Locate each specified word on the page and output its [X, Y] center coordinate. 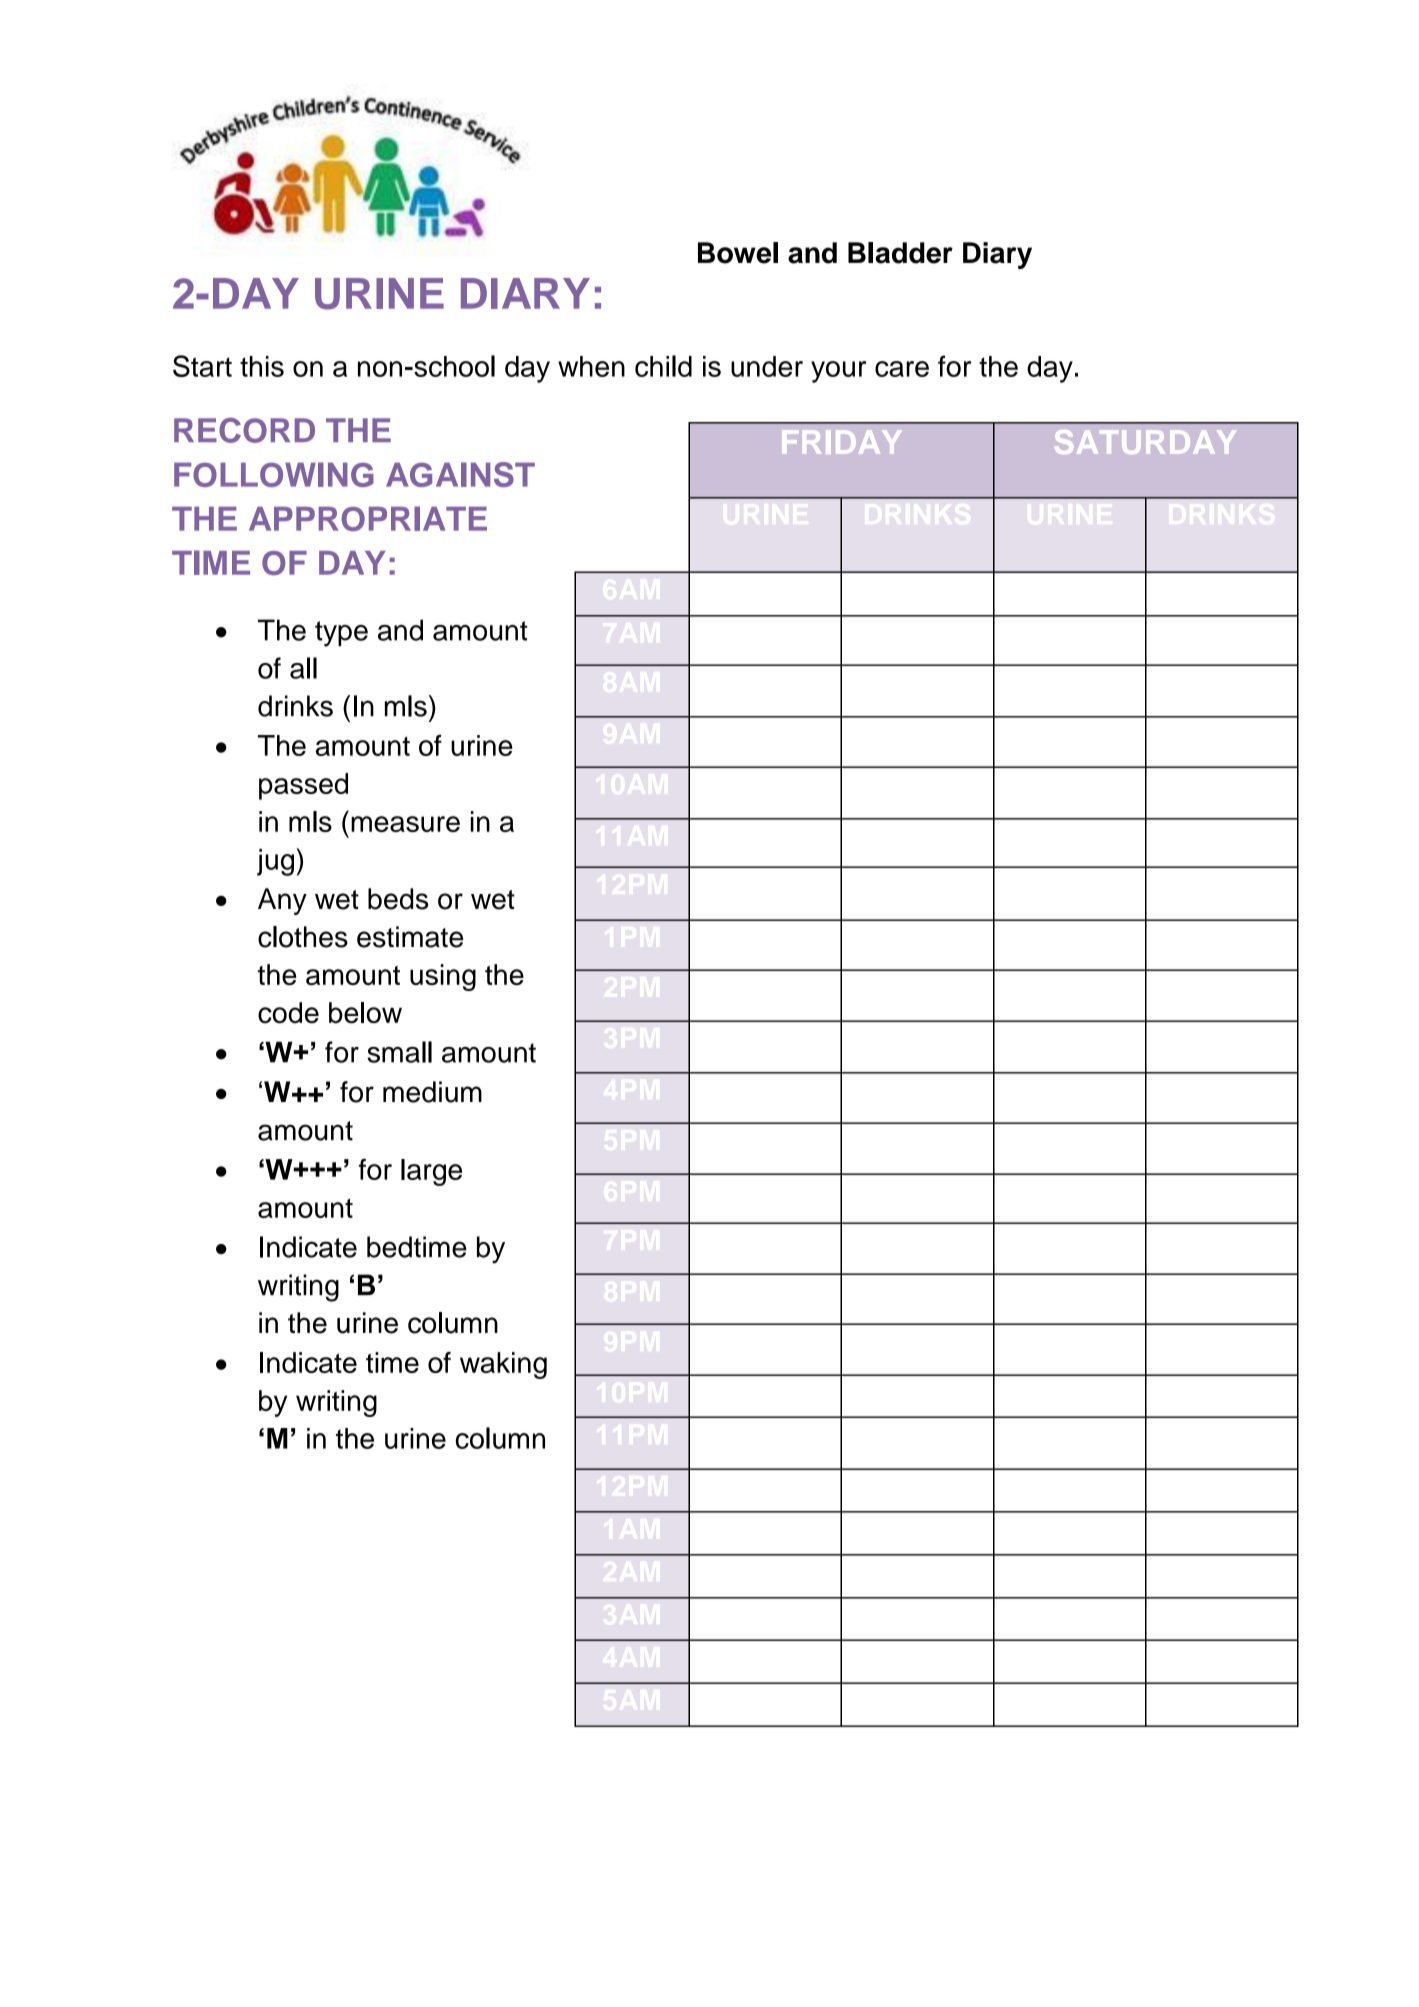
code [288, 1013]
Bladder [900, 253]
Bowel [738, 253]
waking [503, 1365]
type [341, 634]
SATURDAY [1145, 442]
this [262, 366]
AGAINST [460, 474]
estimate [410, 937]
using [443, 977]
